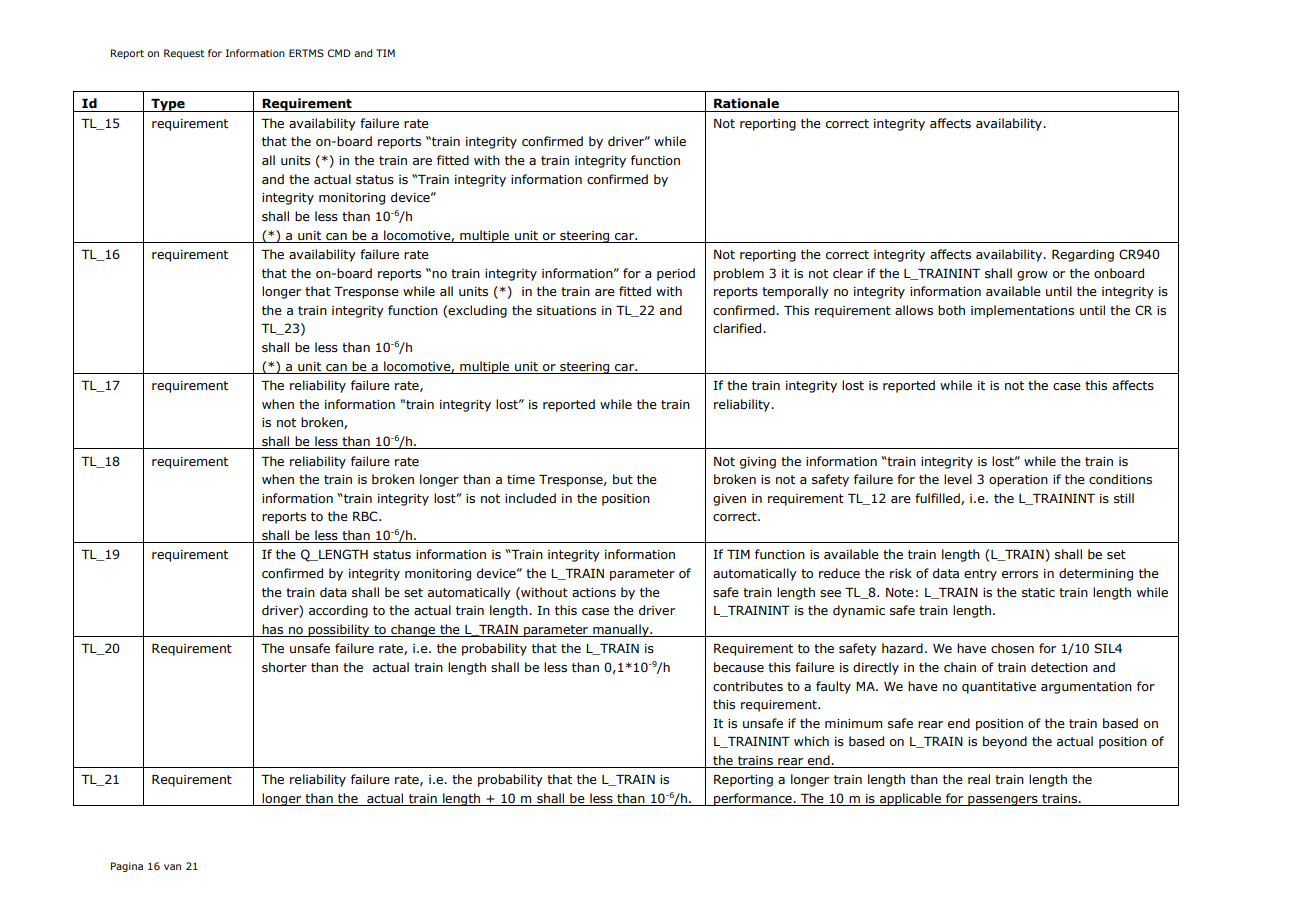  What do you see at coordinates (1003, 801) in the image?
I see `passengers` at bounding box center [1003, 801].
